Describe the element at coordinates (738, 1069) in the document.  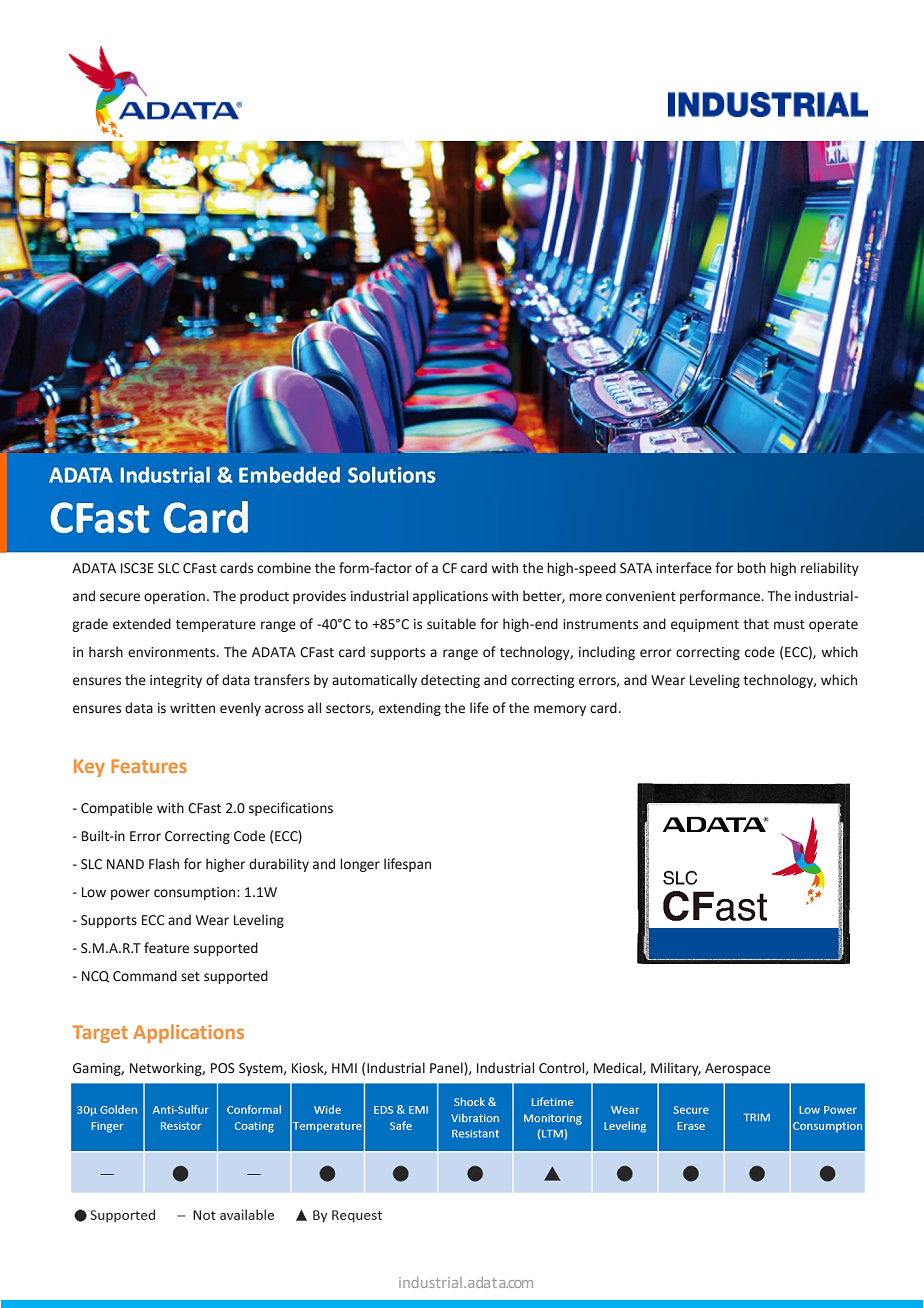
I see `Aerospace` at that location.
